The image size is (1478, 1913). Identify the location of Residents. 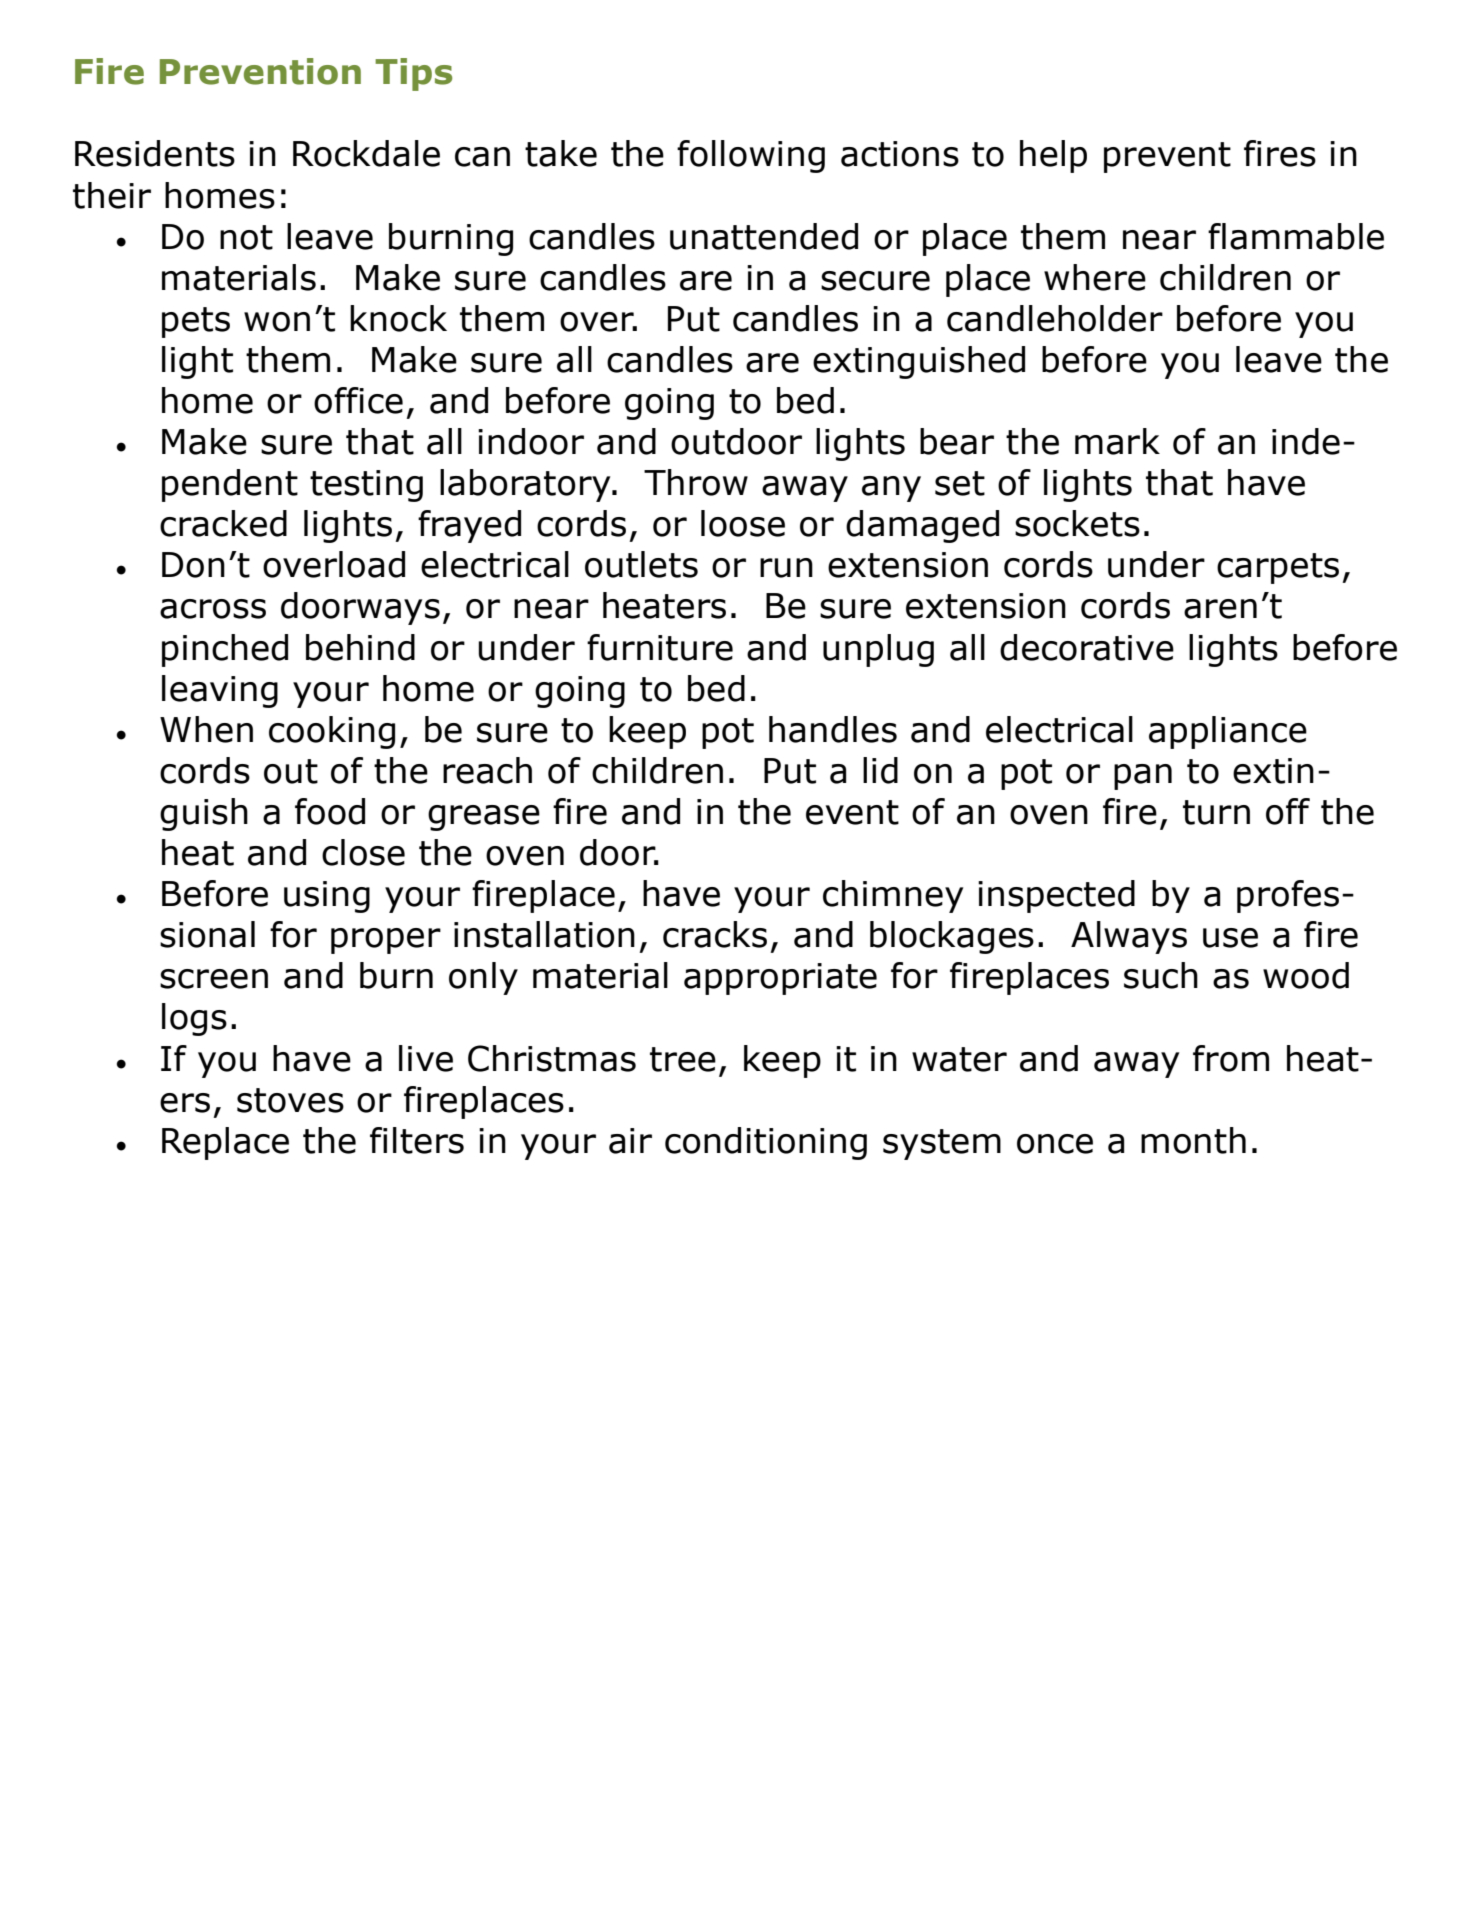
(155, 153).
